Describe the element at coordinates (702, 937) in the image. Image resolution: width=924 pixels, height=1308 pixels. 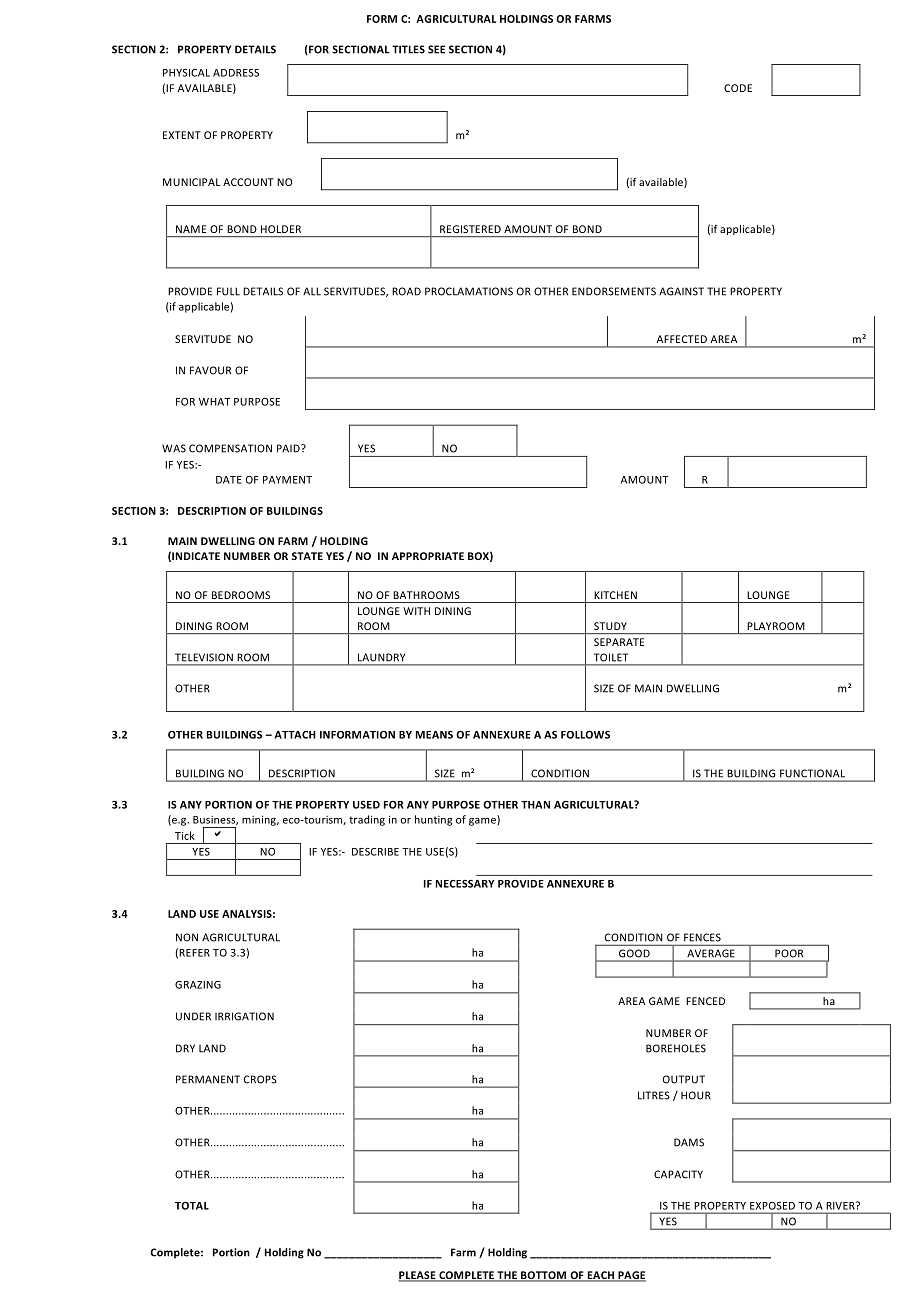
I see `FENCES` at that location.
